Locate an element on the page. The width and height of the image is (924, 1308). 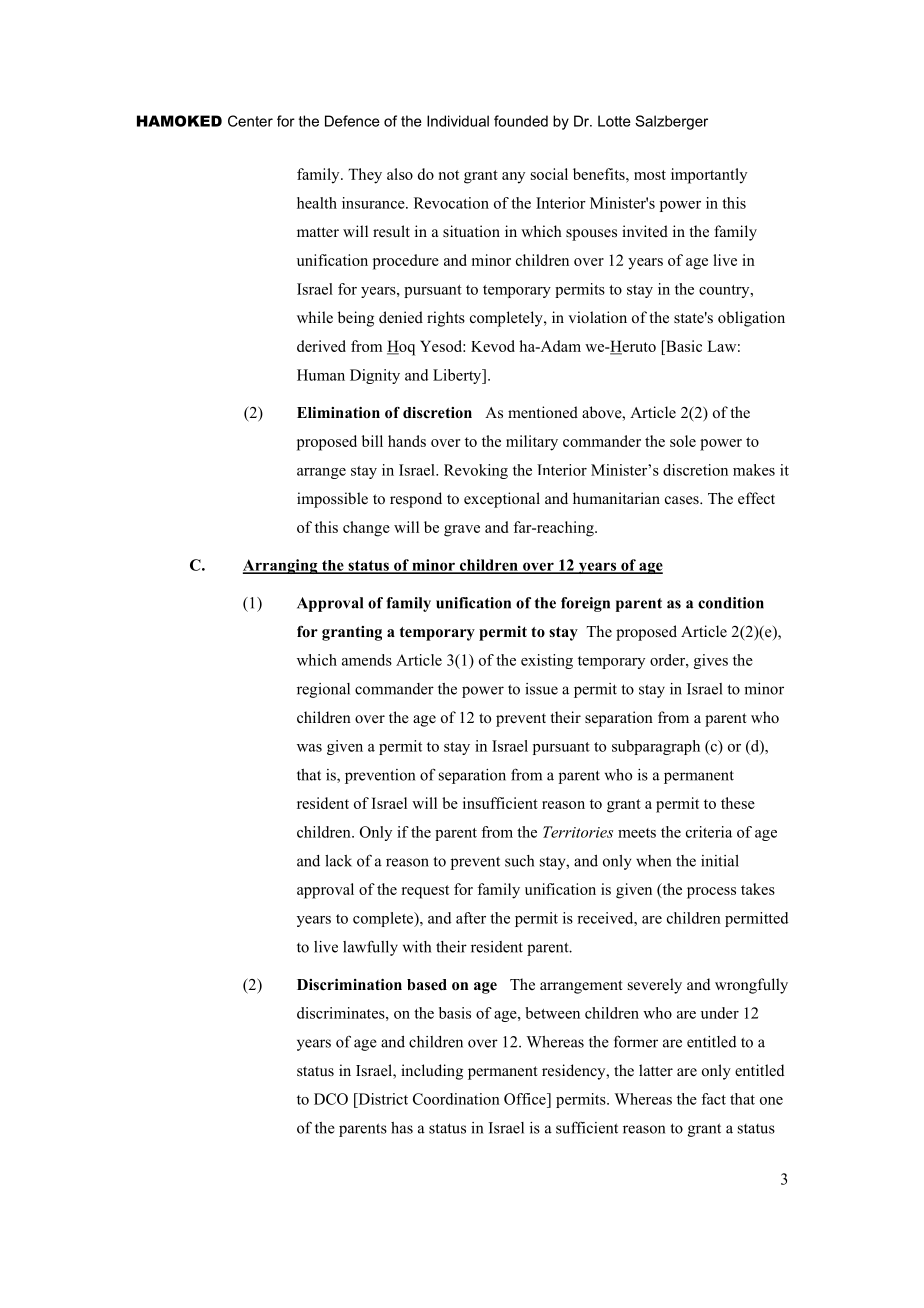
gives is located at coordinates (711, 661).
